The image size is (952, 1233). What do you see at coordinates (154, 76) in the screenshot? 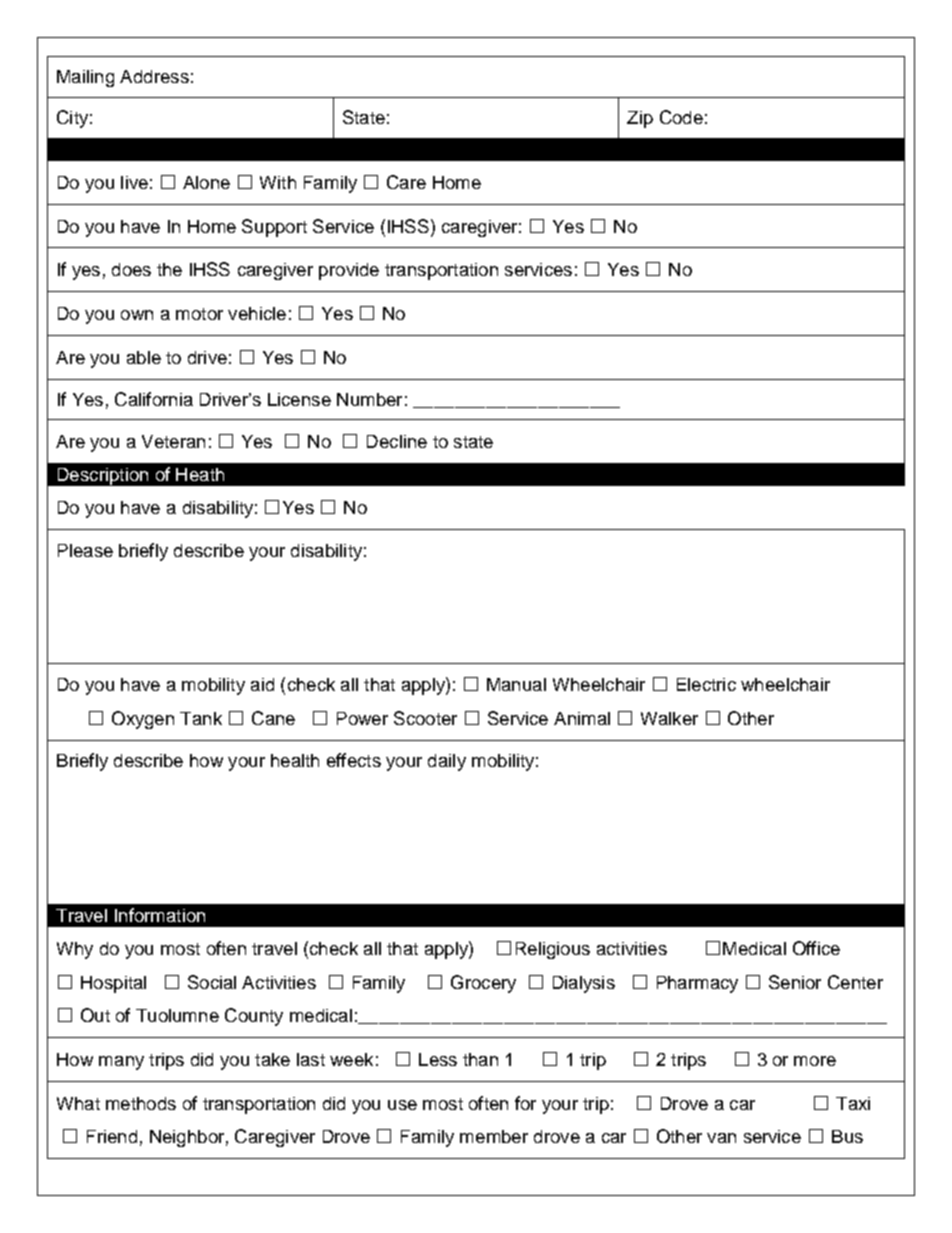
I see `Address` at bounding box center [154, 76].
